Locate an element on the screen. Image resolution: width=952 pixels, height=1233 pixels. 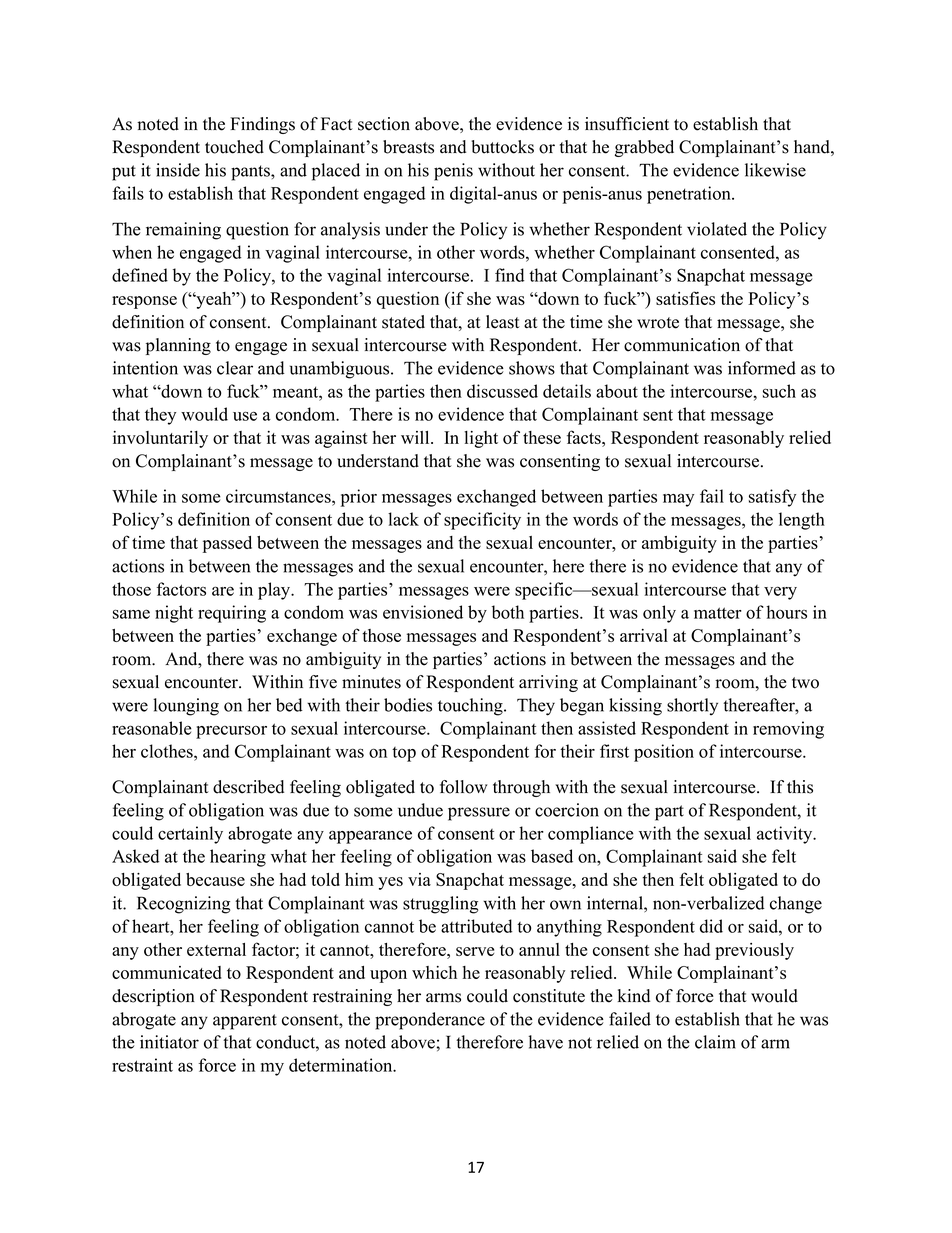
involuntarily is located at coordinates (160, 439).
